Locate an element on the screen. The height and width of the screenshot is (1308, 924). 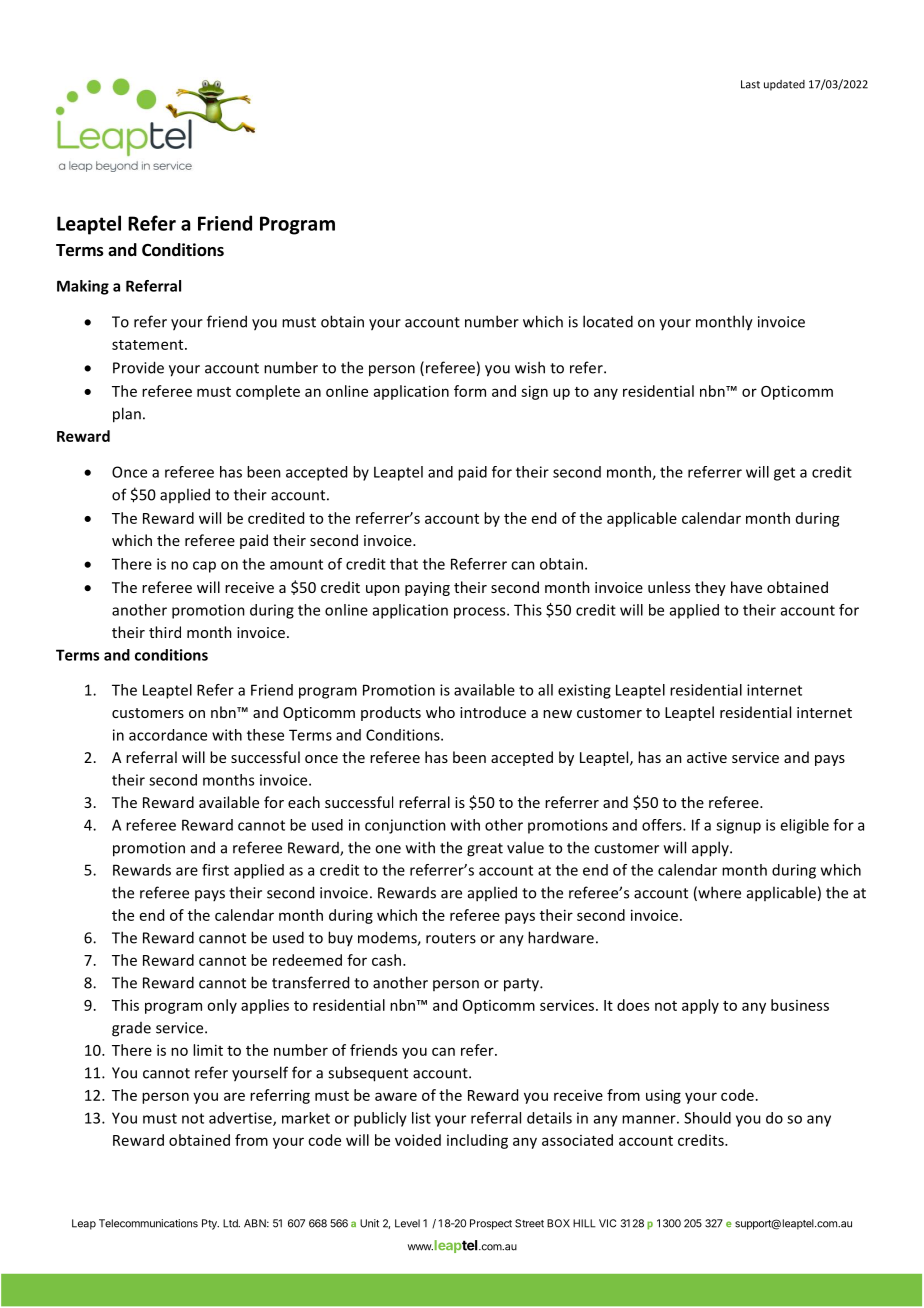
offers is located at coordinates (663, 825).
